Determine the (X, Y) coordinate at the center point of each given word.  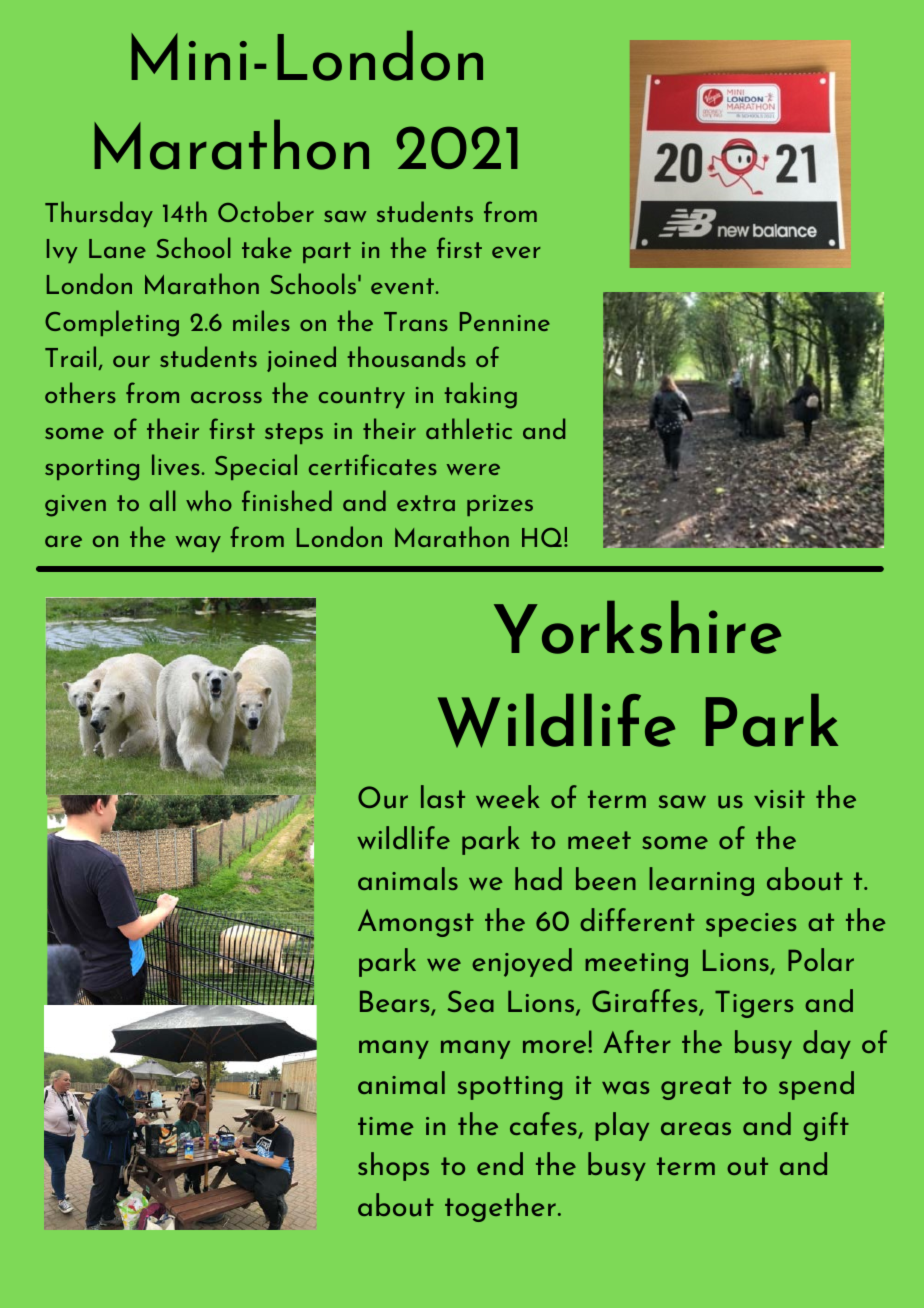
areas (696, 1128)
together (500, 1207)
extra (426, 503)
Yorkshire (637, 627)
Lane (117, 248)
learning (701, 881)
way (198, 543)
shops (393, 1166)
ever (516, 252)
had (538, 878)
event (402, 286)
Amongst (416, 923)
